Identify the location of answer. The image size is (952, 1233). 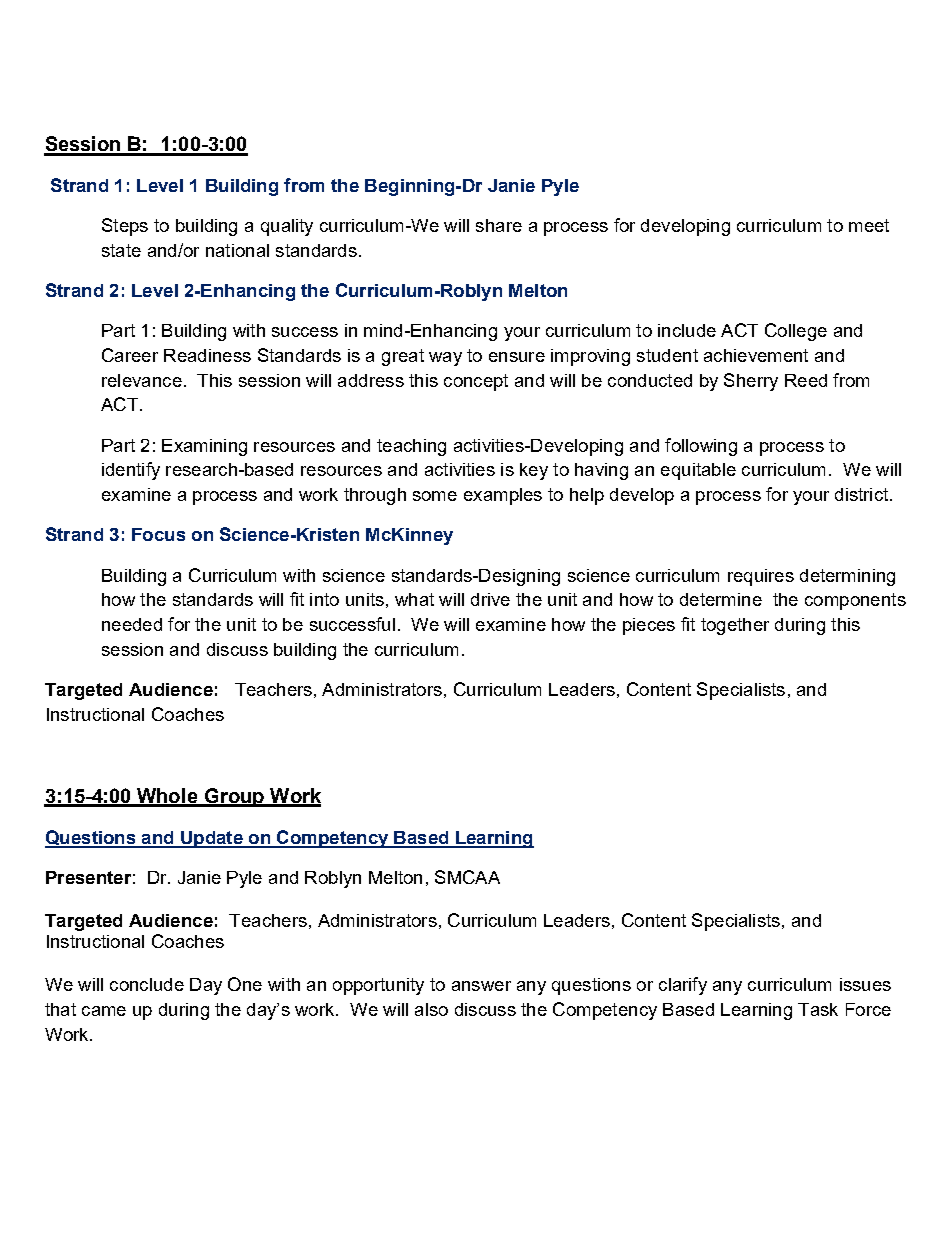
(481, 986).
